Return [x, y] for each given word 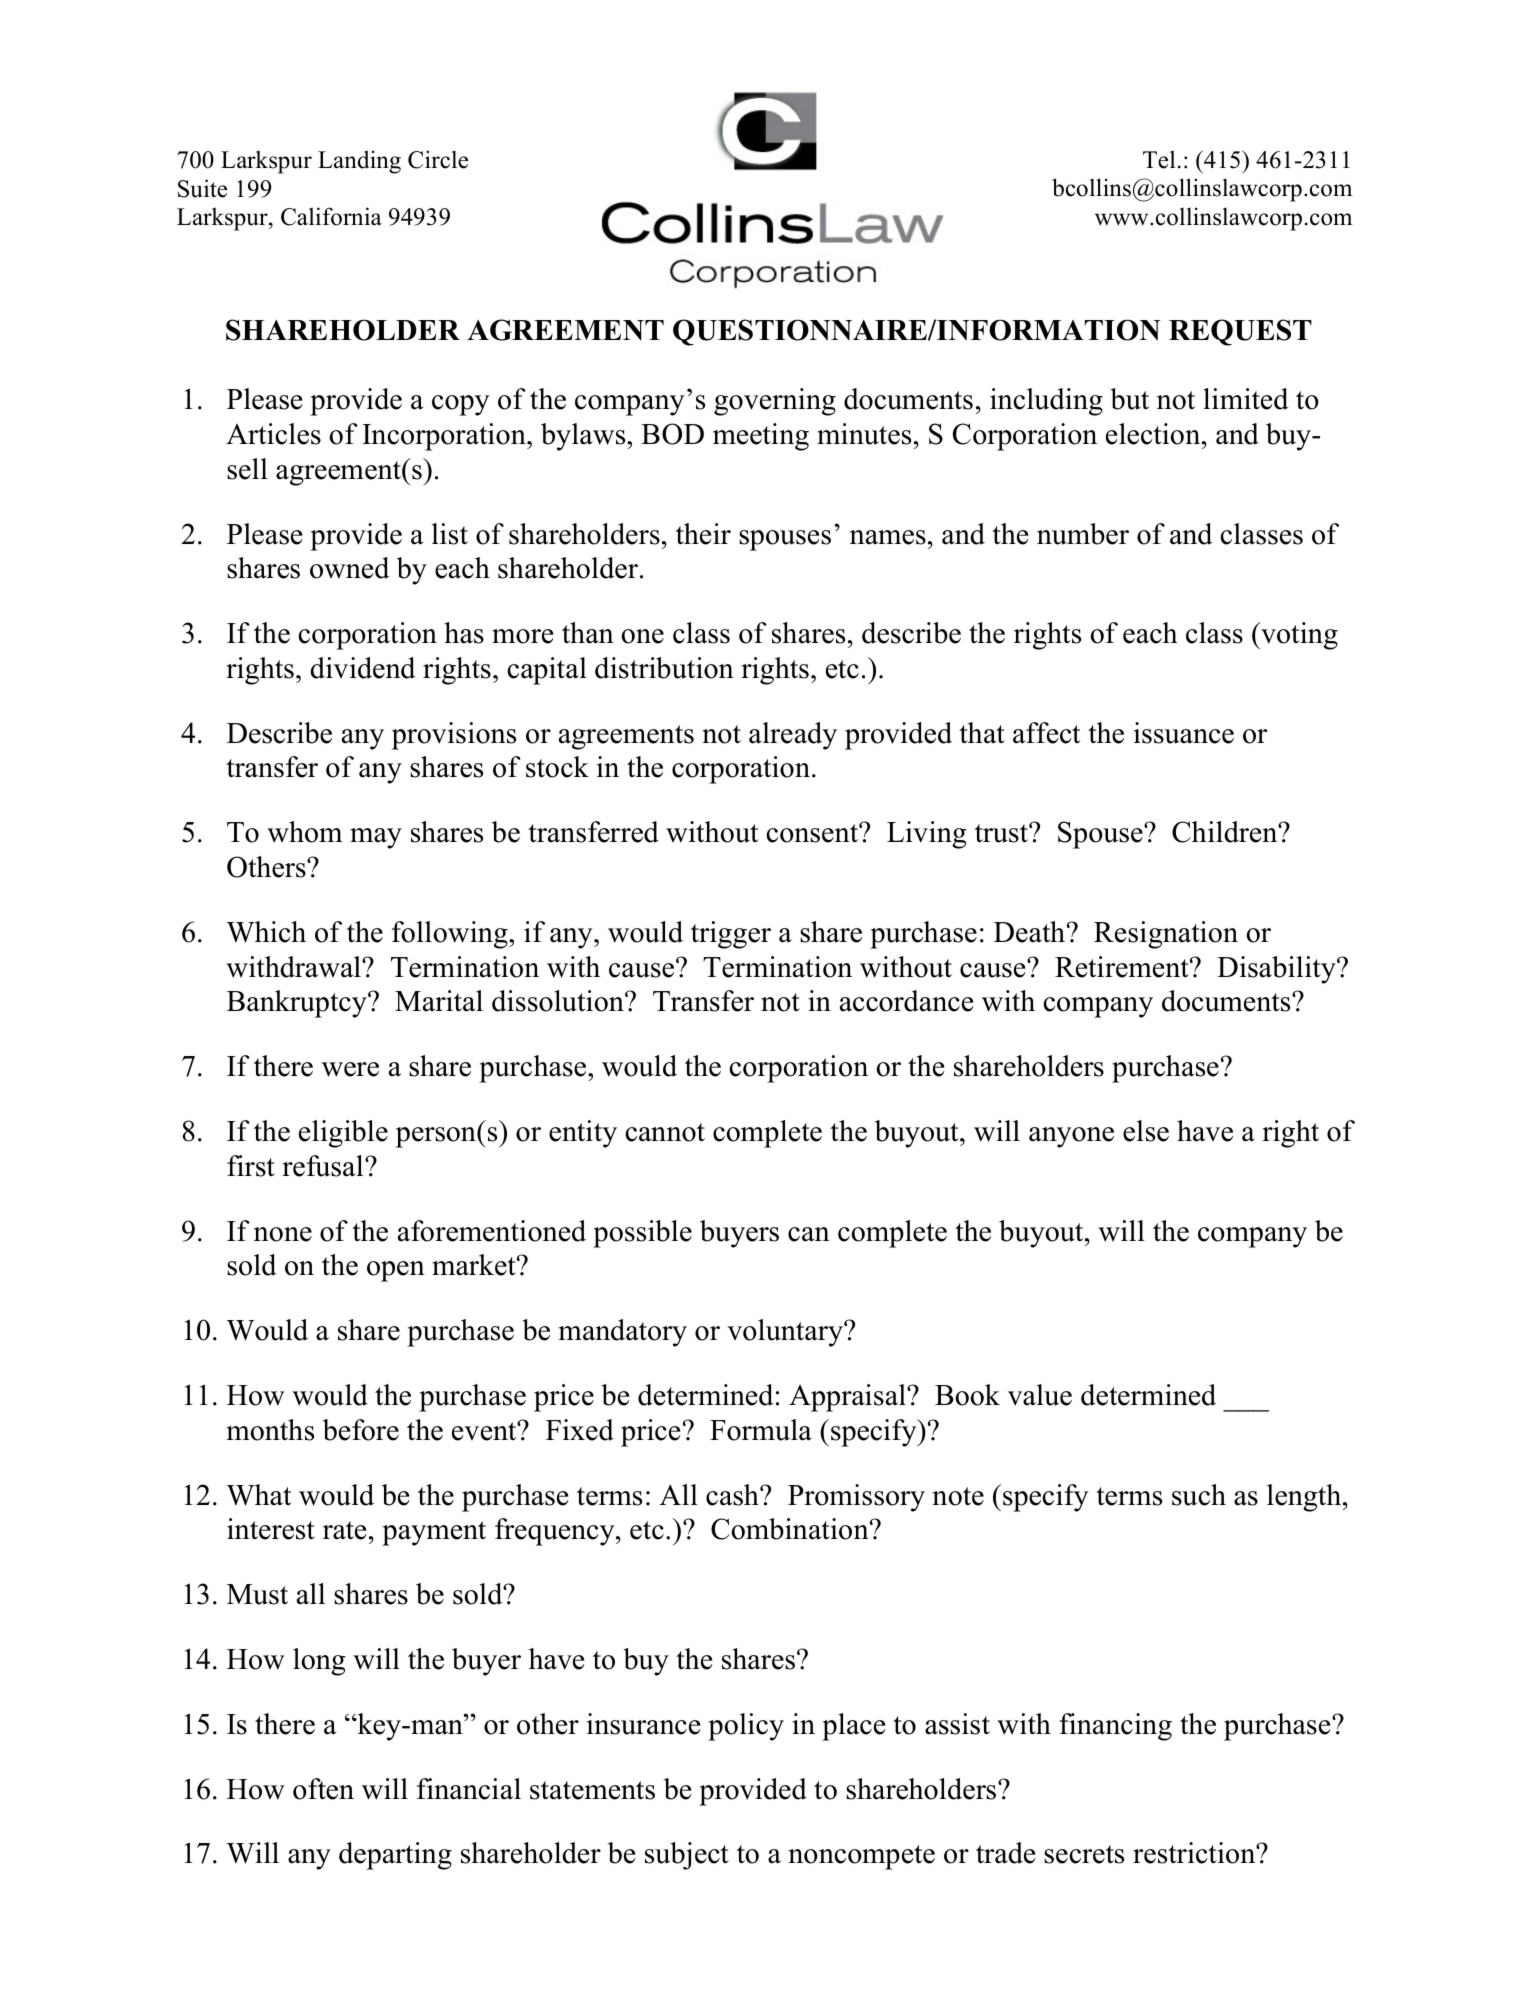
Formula [761, 1430]
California [331, 216]
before [361, 1430]
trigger [731, 935]
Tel [1159, 159]
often [323, 1789]
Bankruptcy [298, 1004]
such [1199, 1495]
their [703, 534]
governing [775, 402]
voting [1298, 636]
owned [349, 568]
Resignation [1166, 935]
